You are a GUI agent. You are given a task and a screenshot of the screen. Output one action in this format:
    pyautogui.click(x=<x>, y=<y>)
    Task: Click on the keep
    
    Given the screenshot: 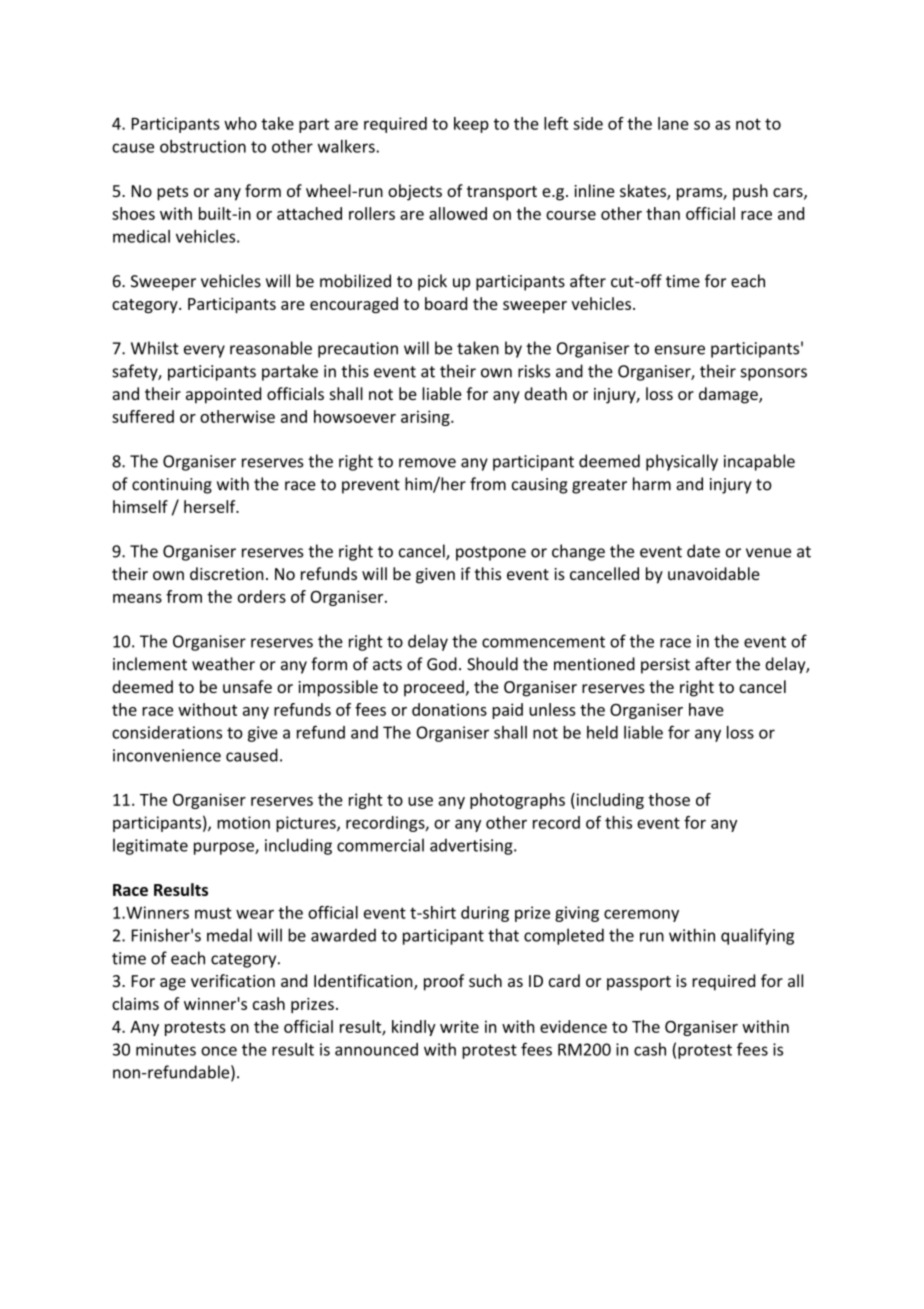 What is the action you would take?
    pyautogui.click(x=471, y=125)
